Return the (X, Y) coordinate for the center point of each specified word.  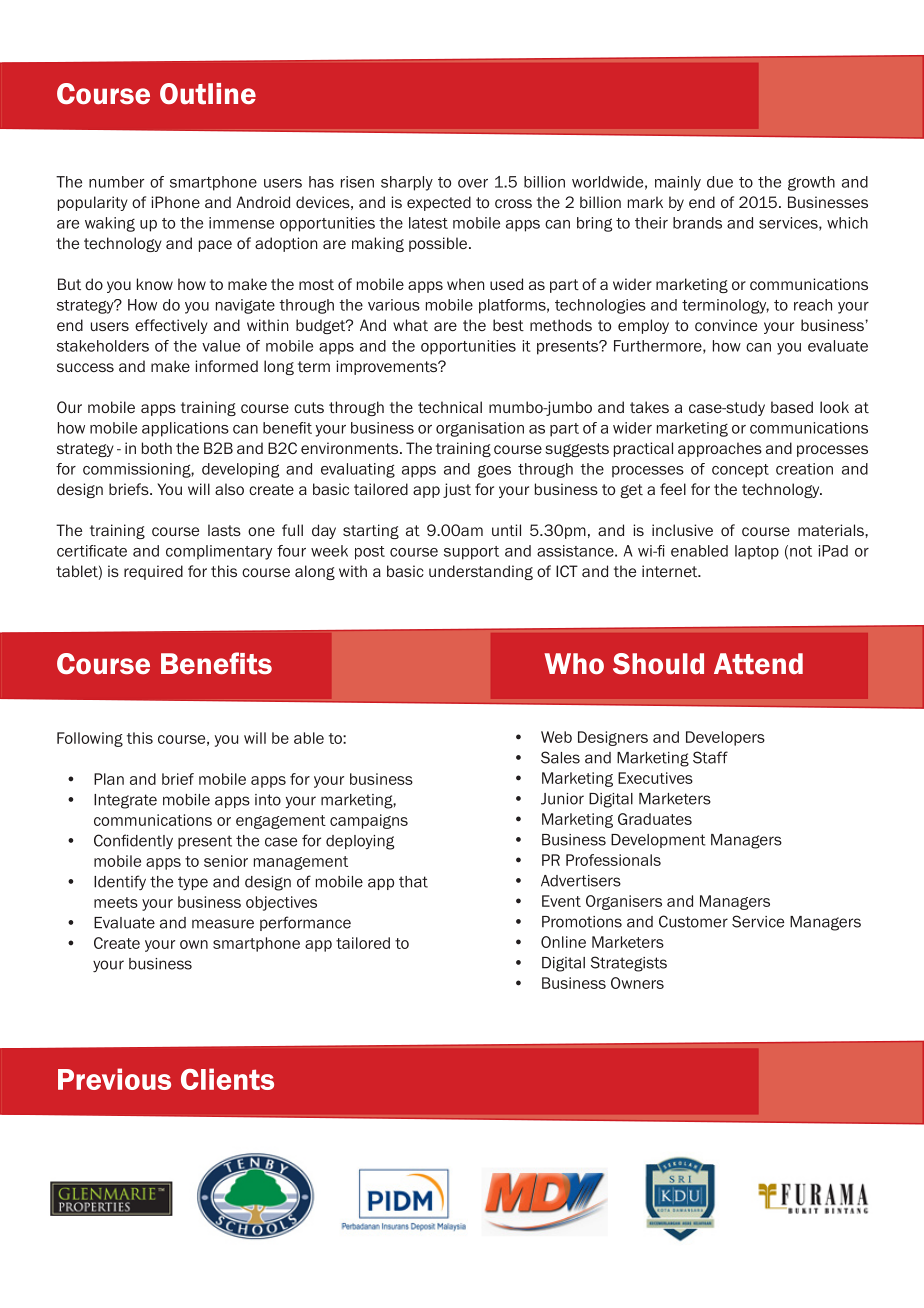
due (720, 182)
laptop (757, 552)
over (473, 183)
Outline (208, 94)
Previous (114, 1079)
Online (563, 942)
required (153, 572)
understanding (481, 572)
